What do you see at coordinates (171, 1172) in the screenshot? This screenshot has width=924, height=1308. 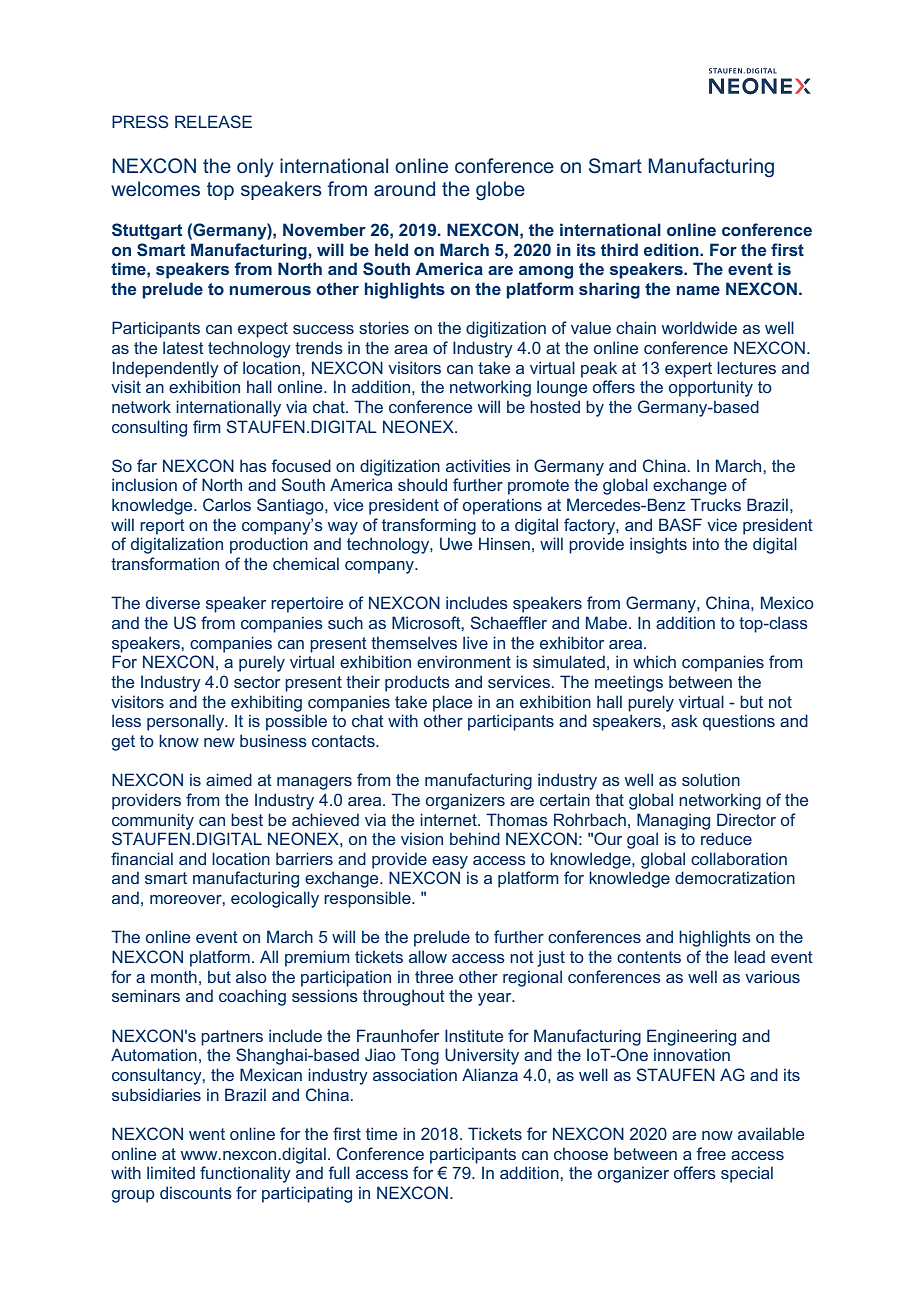 I see `limited` at bounding box center [171, 1172].
